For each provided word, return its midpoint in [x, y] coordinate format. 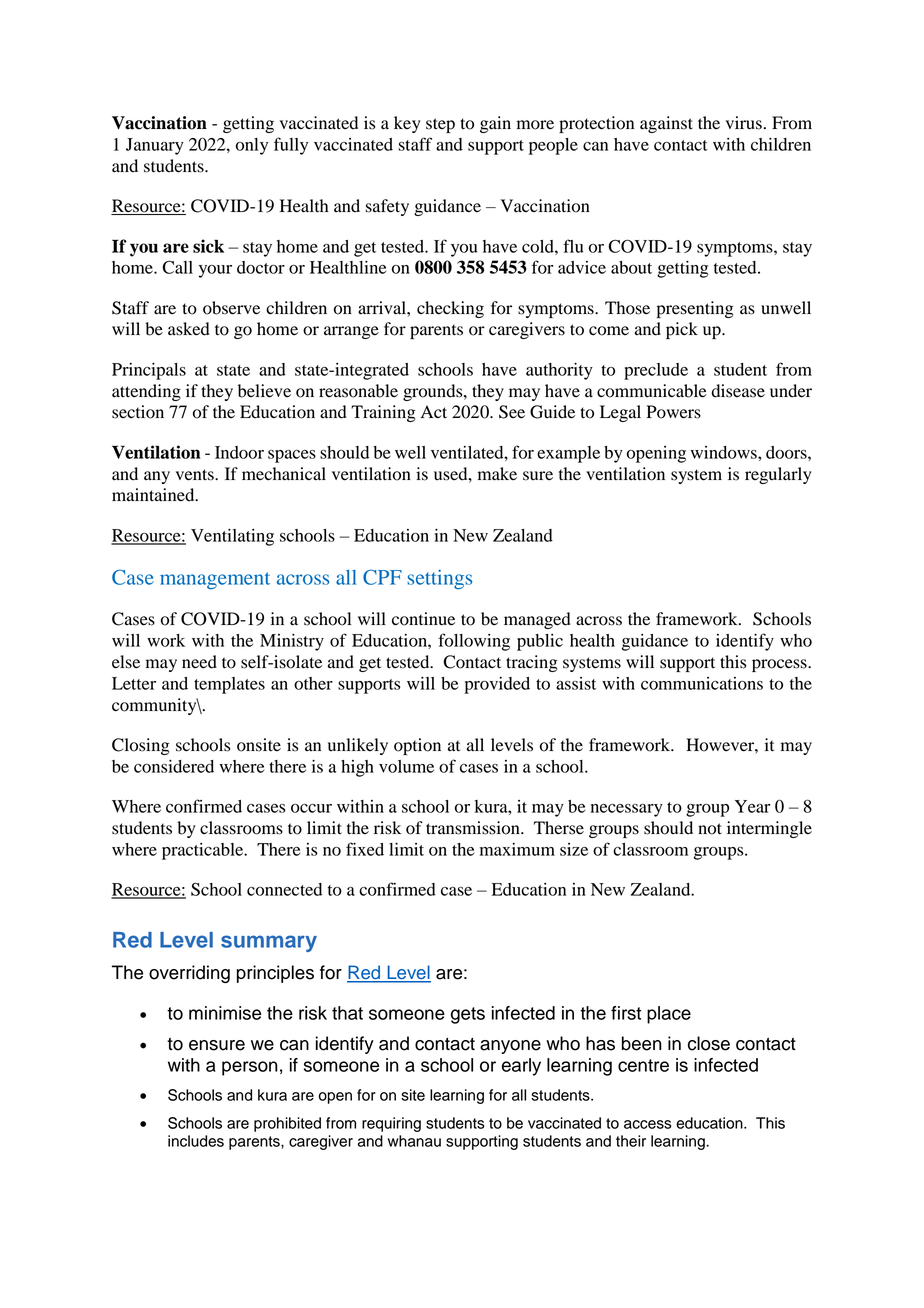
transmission [474, 828]
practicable [204, 851]
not [710, 829]
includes [196, 1141]
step [440, 125]
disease [738, 391]
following [474, 642]
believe [264, 391]
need [199, 662]
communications [702, 683]
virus [744, 123]
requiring [391, 1124]
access [648, 1124]
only [252, 146]
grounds [434, 392]
